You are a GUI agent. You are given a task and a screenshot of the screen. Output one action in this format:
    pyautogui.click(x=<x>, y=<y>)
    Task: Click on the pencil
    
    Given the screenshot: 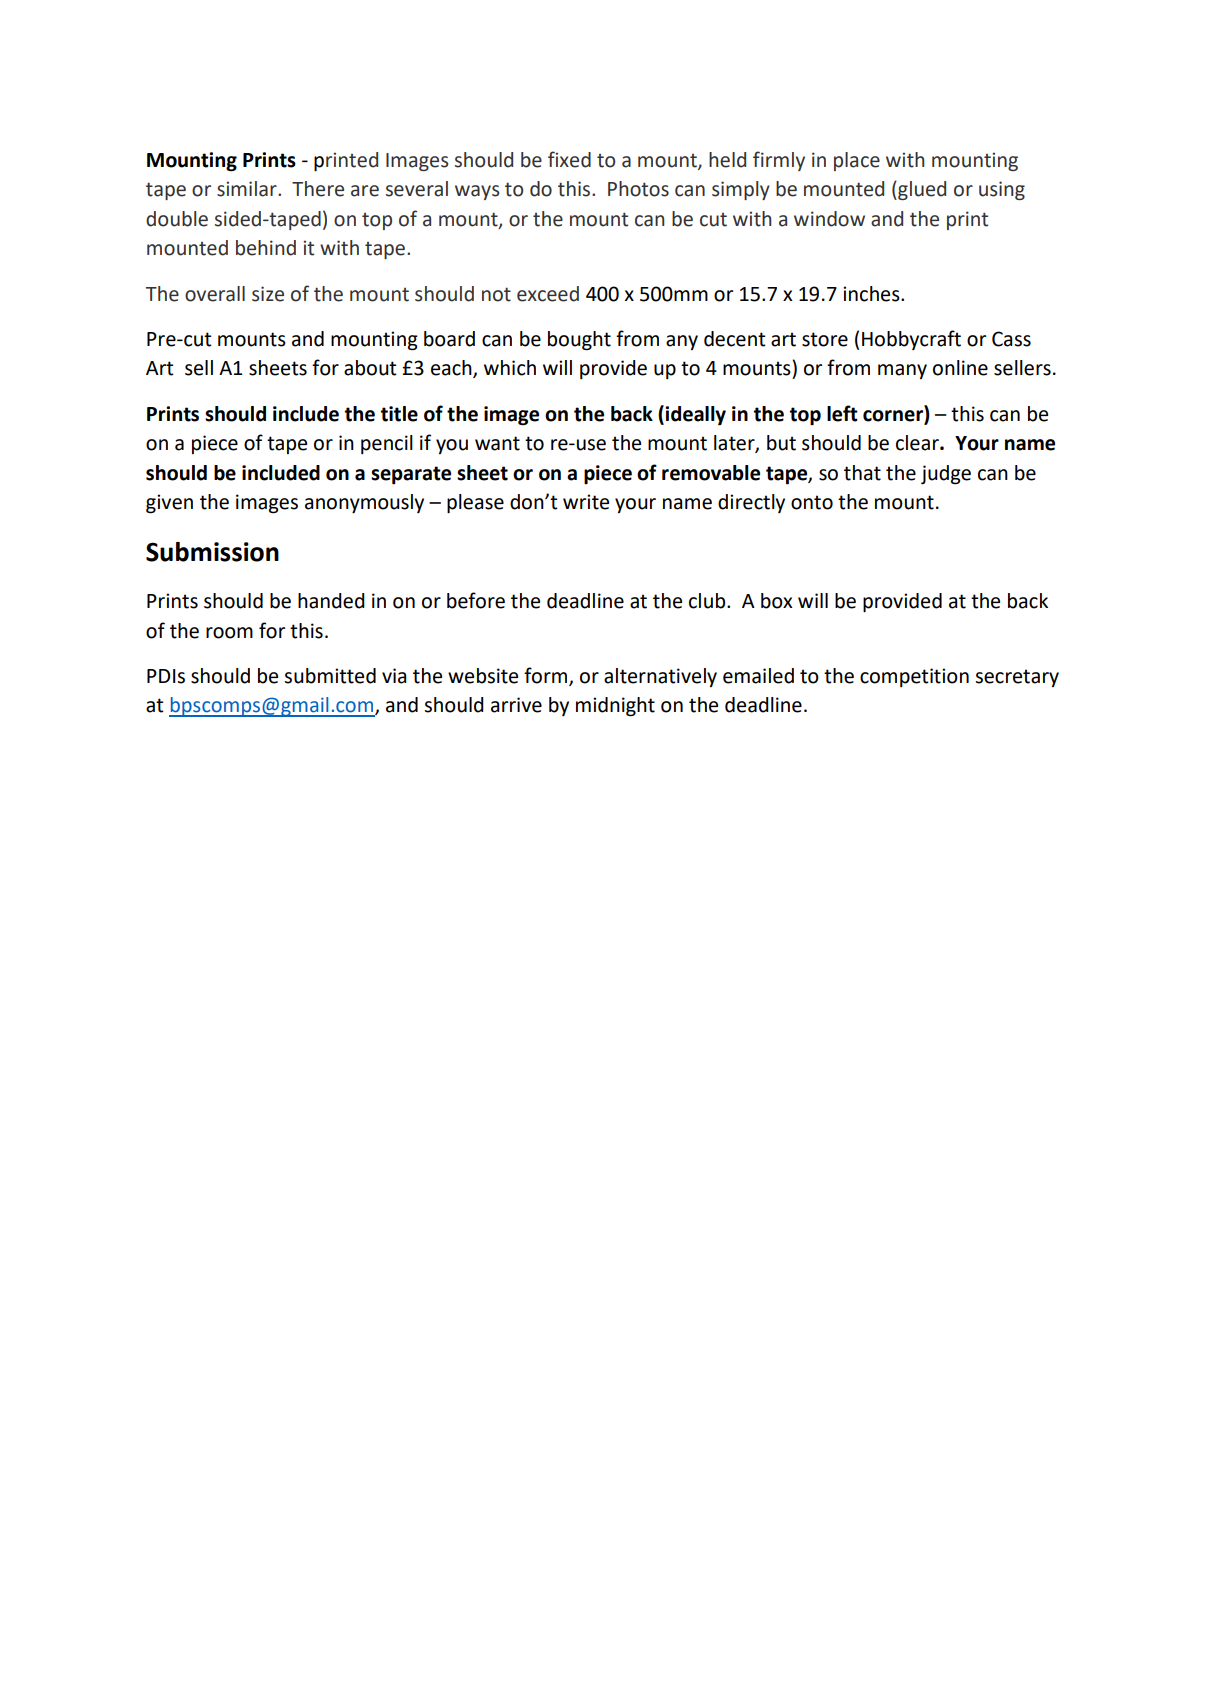 What is the action you would take?
    pyautogui.click(x=387, y=444)
